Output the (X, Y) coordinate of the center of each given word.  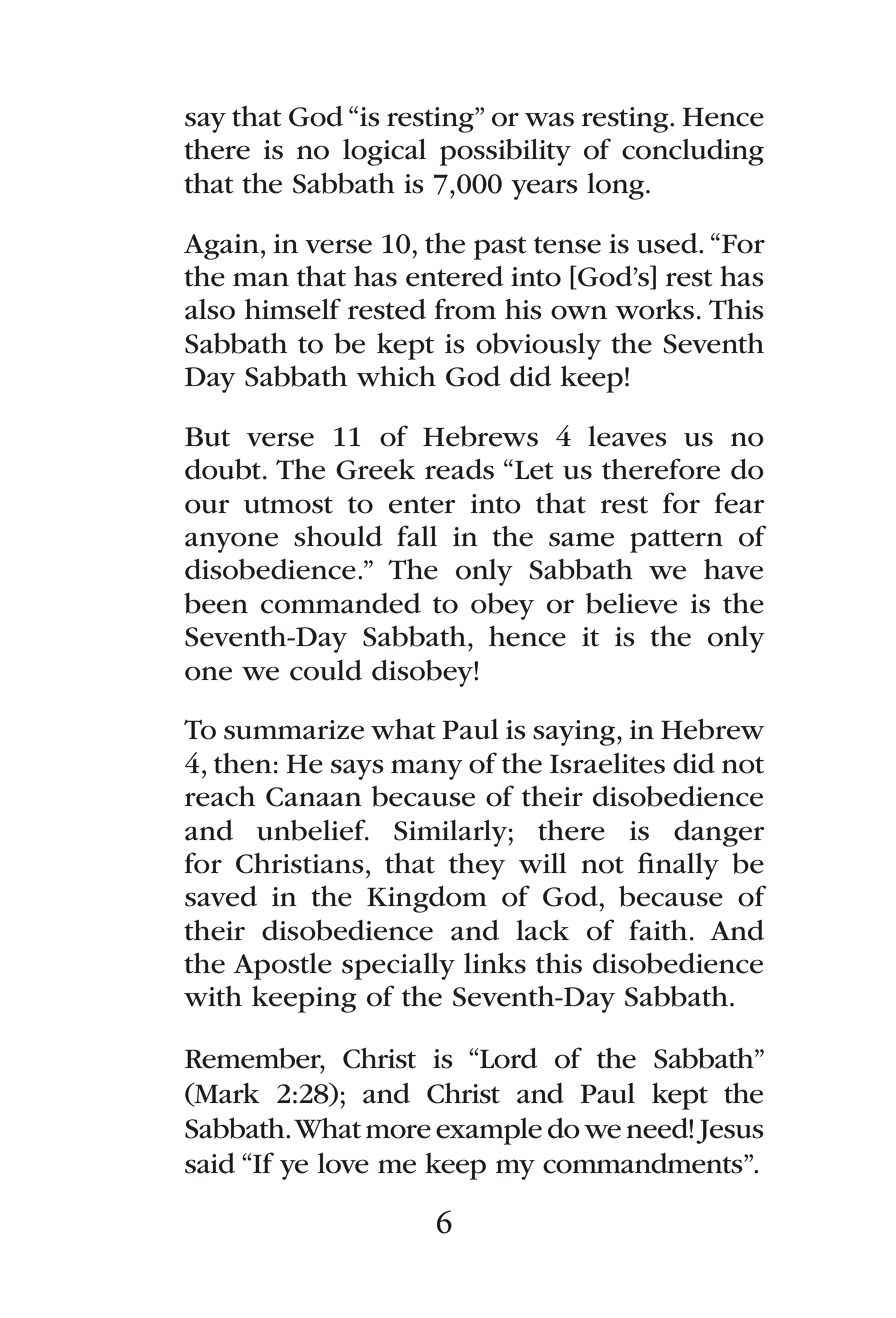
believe (631, 603)
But (207, 437)
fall (417, 536)
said (210, 1163)
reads (459, 469)
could (326, 670)
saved (221, 896)
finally (678, 866)
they (477, 866)
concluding (693, 152)
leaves (627, 436)
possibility (505, 152)
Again (221, 247)
